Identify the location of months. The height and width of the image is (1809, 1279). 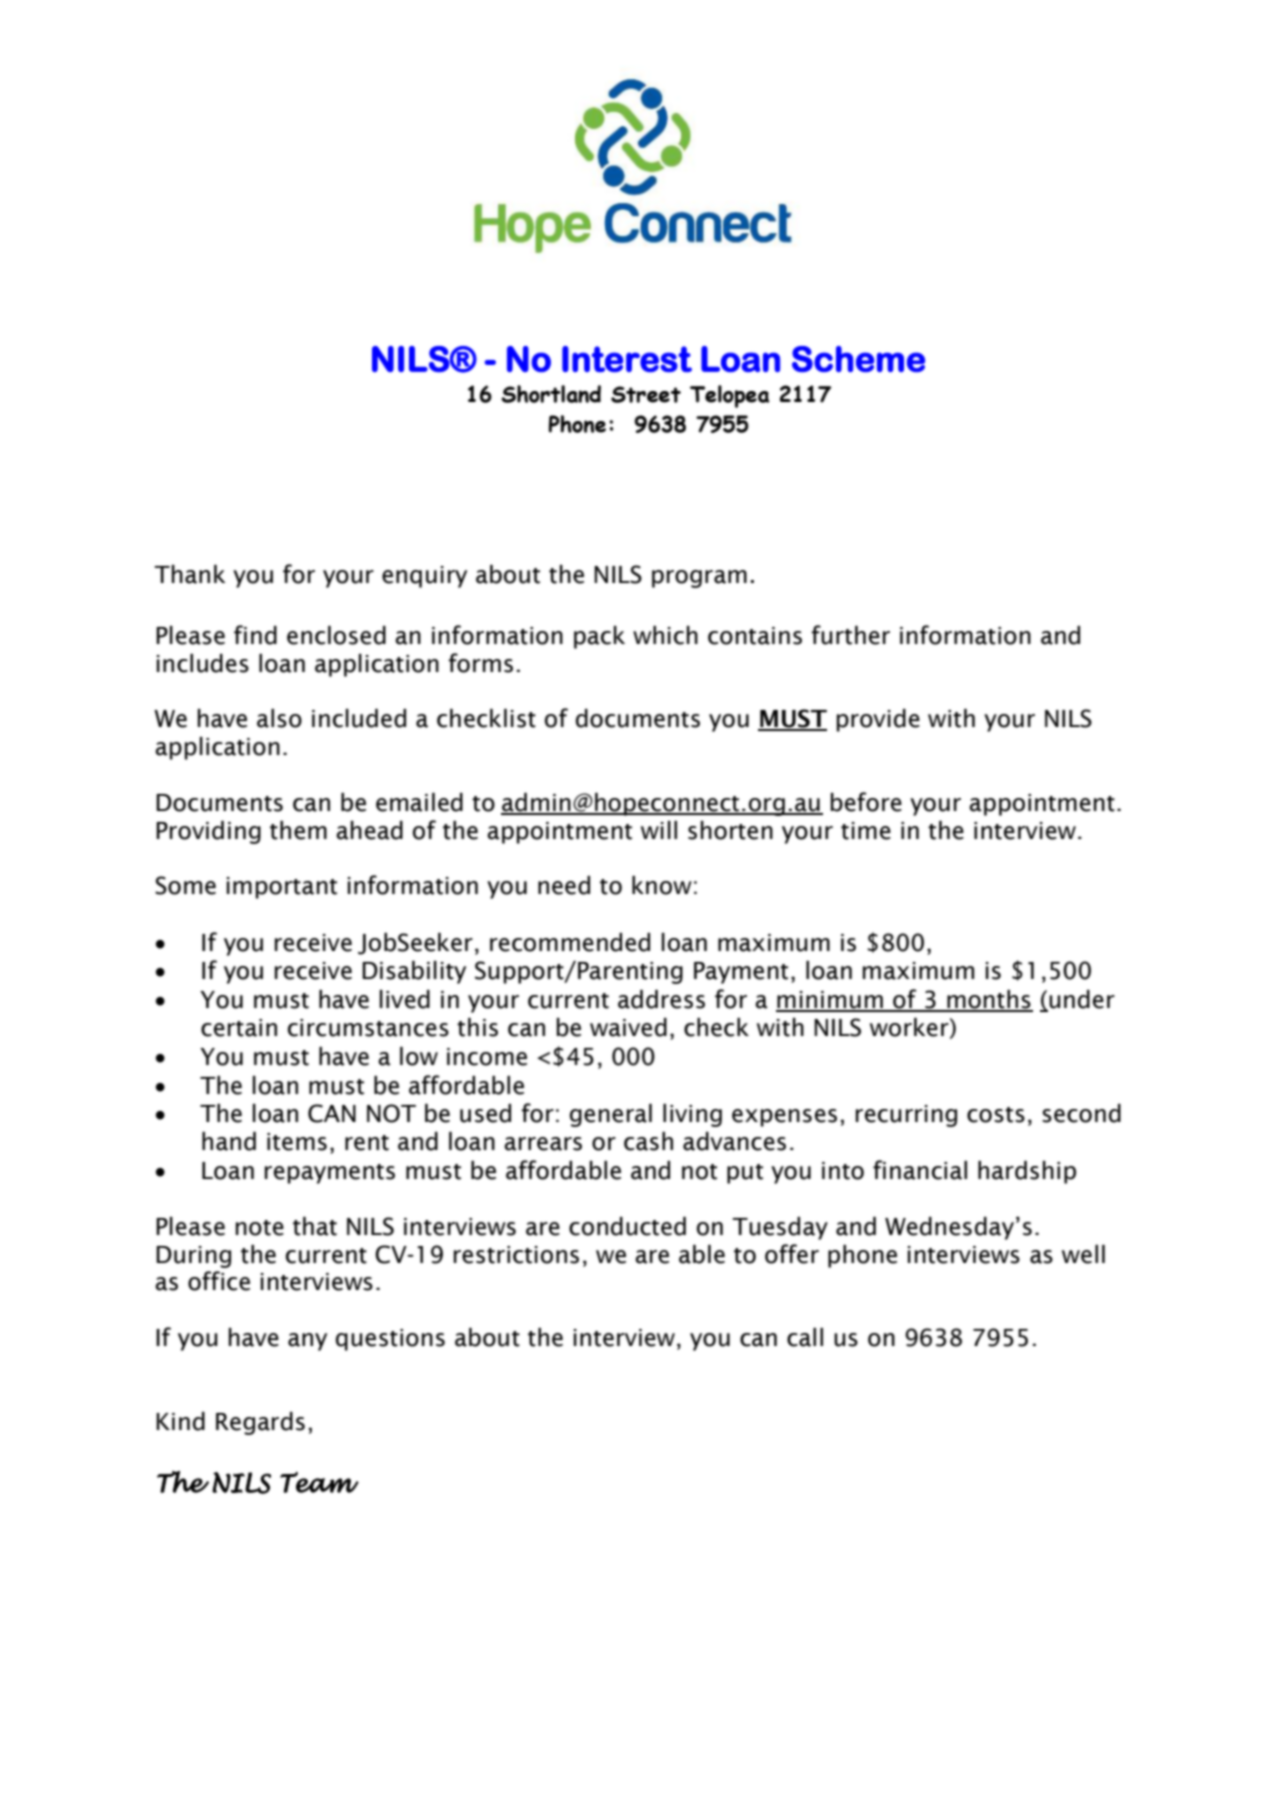
(989, 1000).
